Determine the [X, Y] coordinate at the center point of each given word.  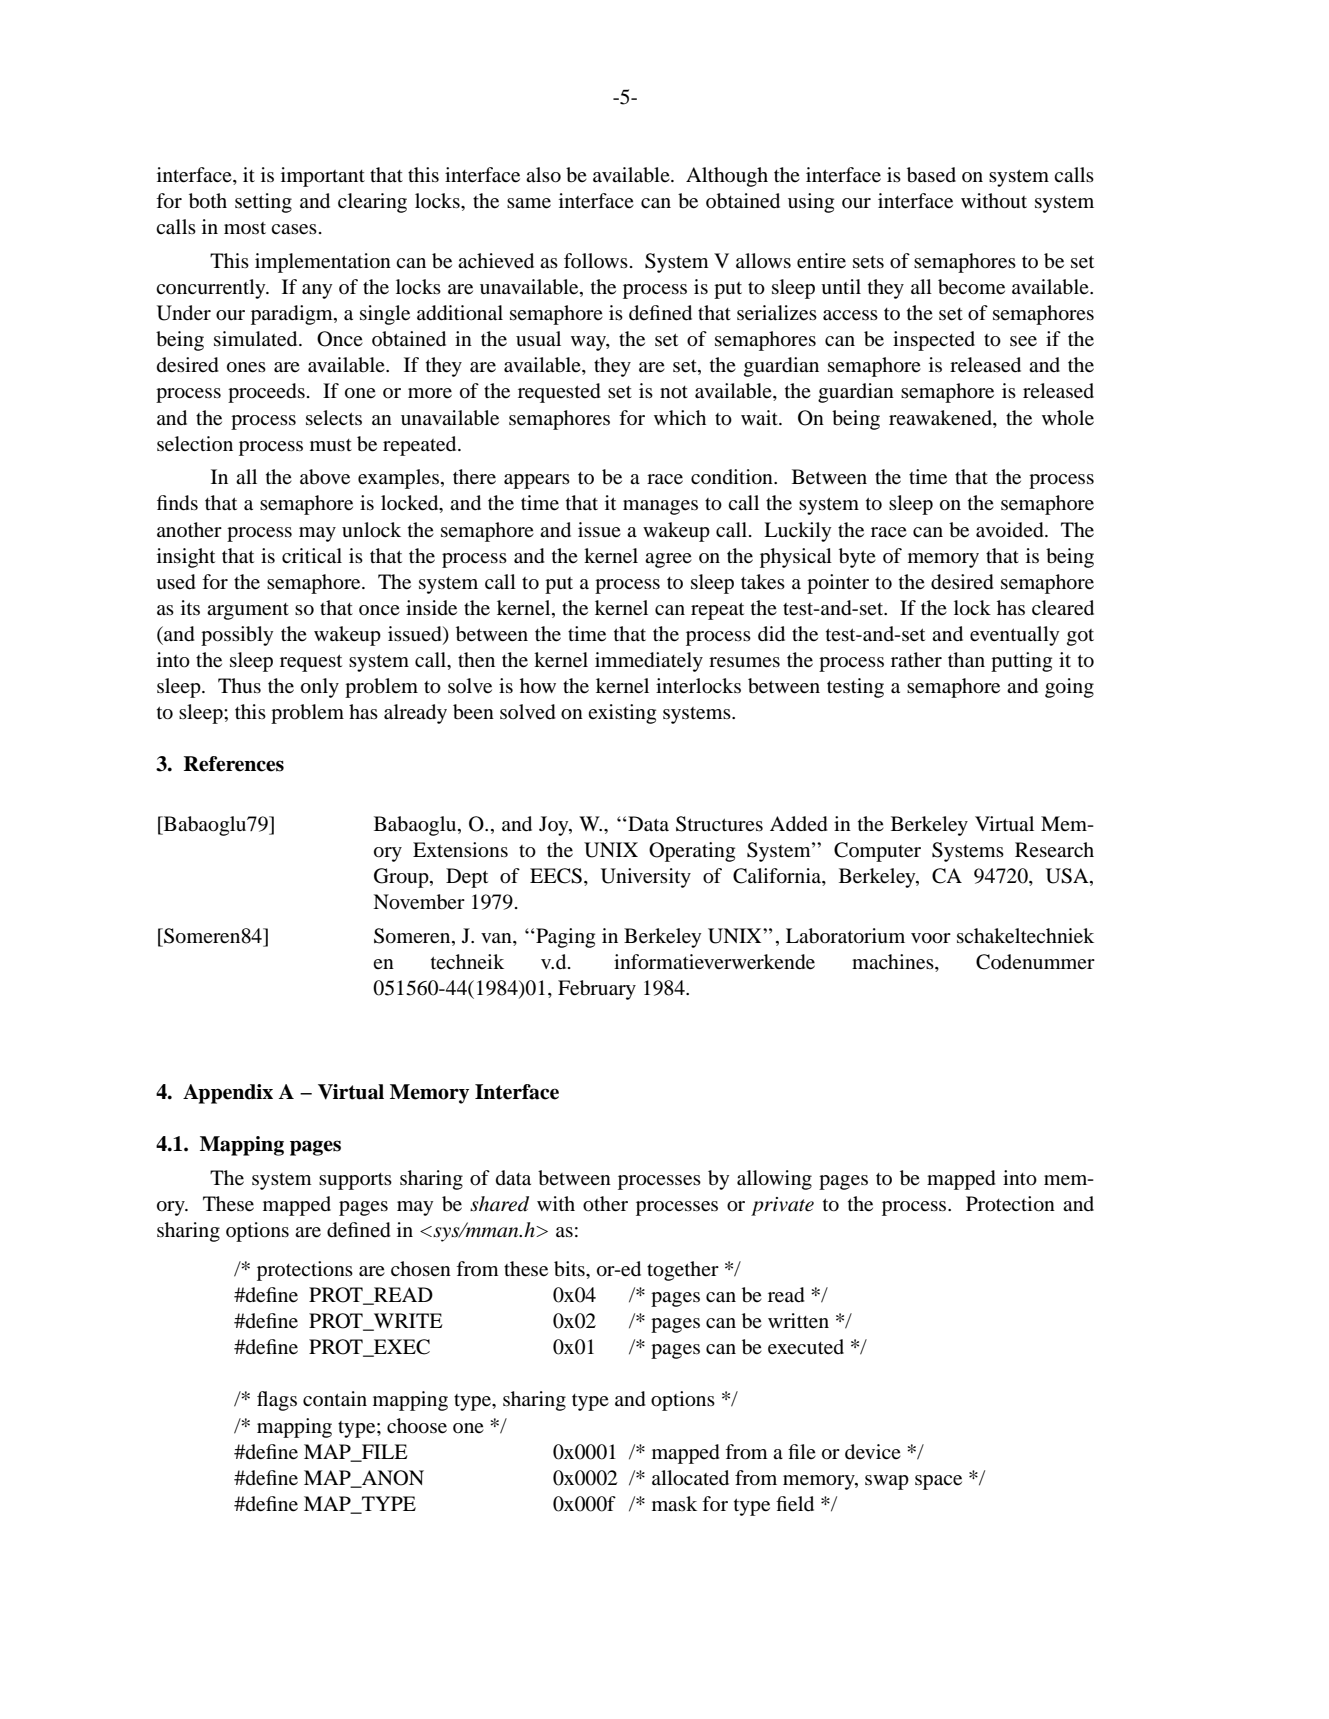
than [966, 659]
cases [294, 229]
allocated [690, 1478]
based [931, 175]
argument [248, 611]
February [597, 990]
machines [894, 963]
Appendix [228, 1094]
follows [596, 260]
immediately [649, 662]
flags [277, 1401]
